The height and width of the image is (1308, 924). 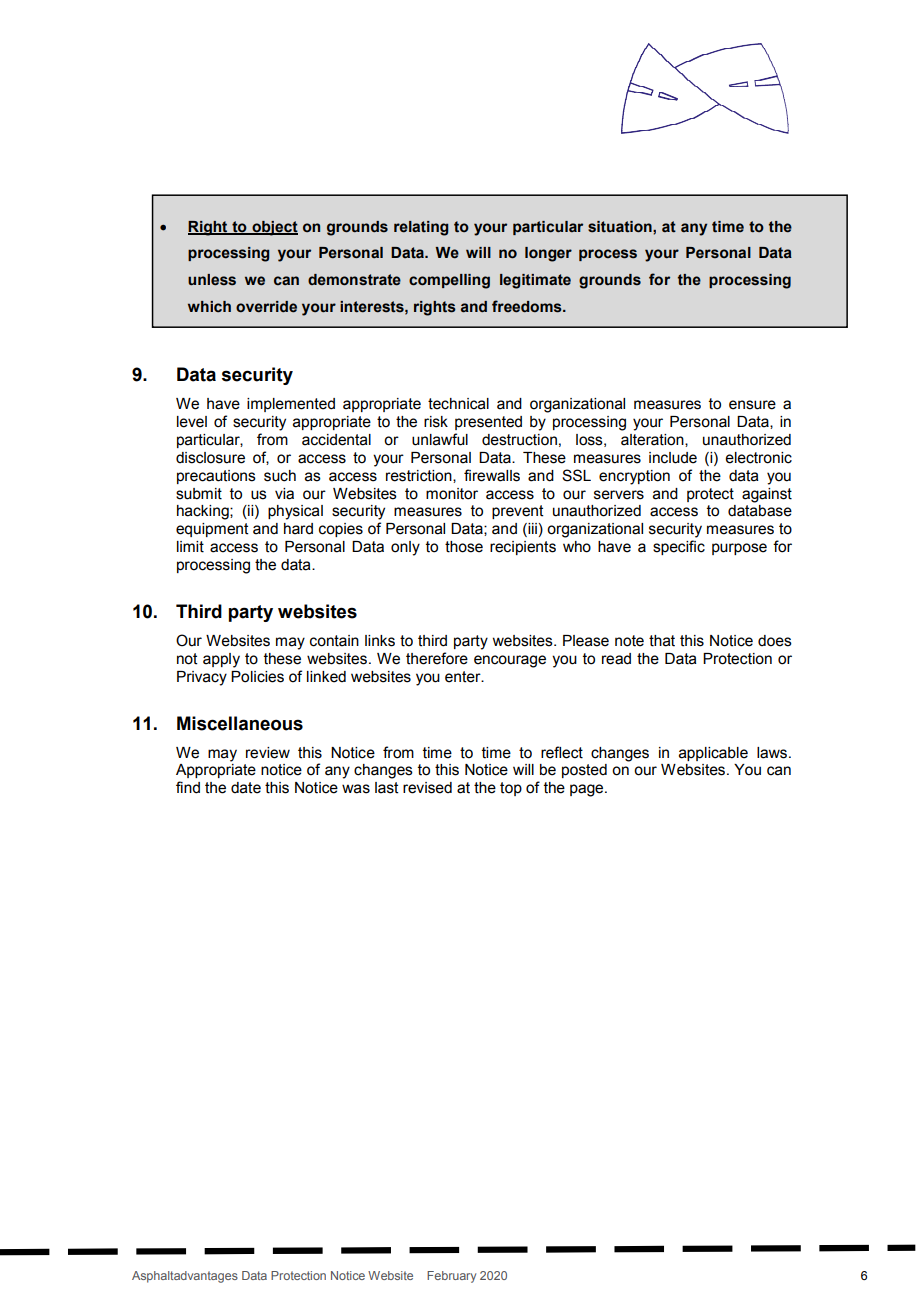 What do you see at coordinates (679, 547) in the image?
I see `specific` at bounding box center [679, 547].
